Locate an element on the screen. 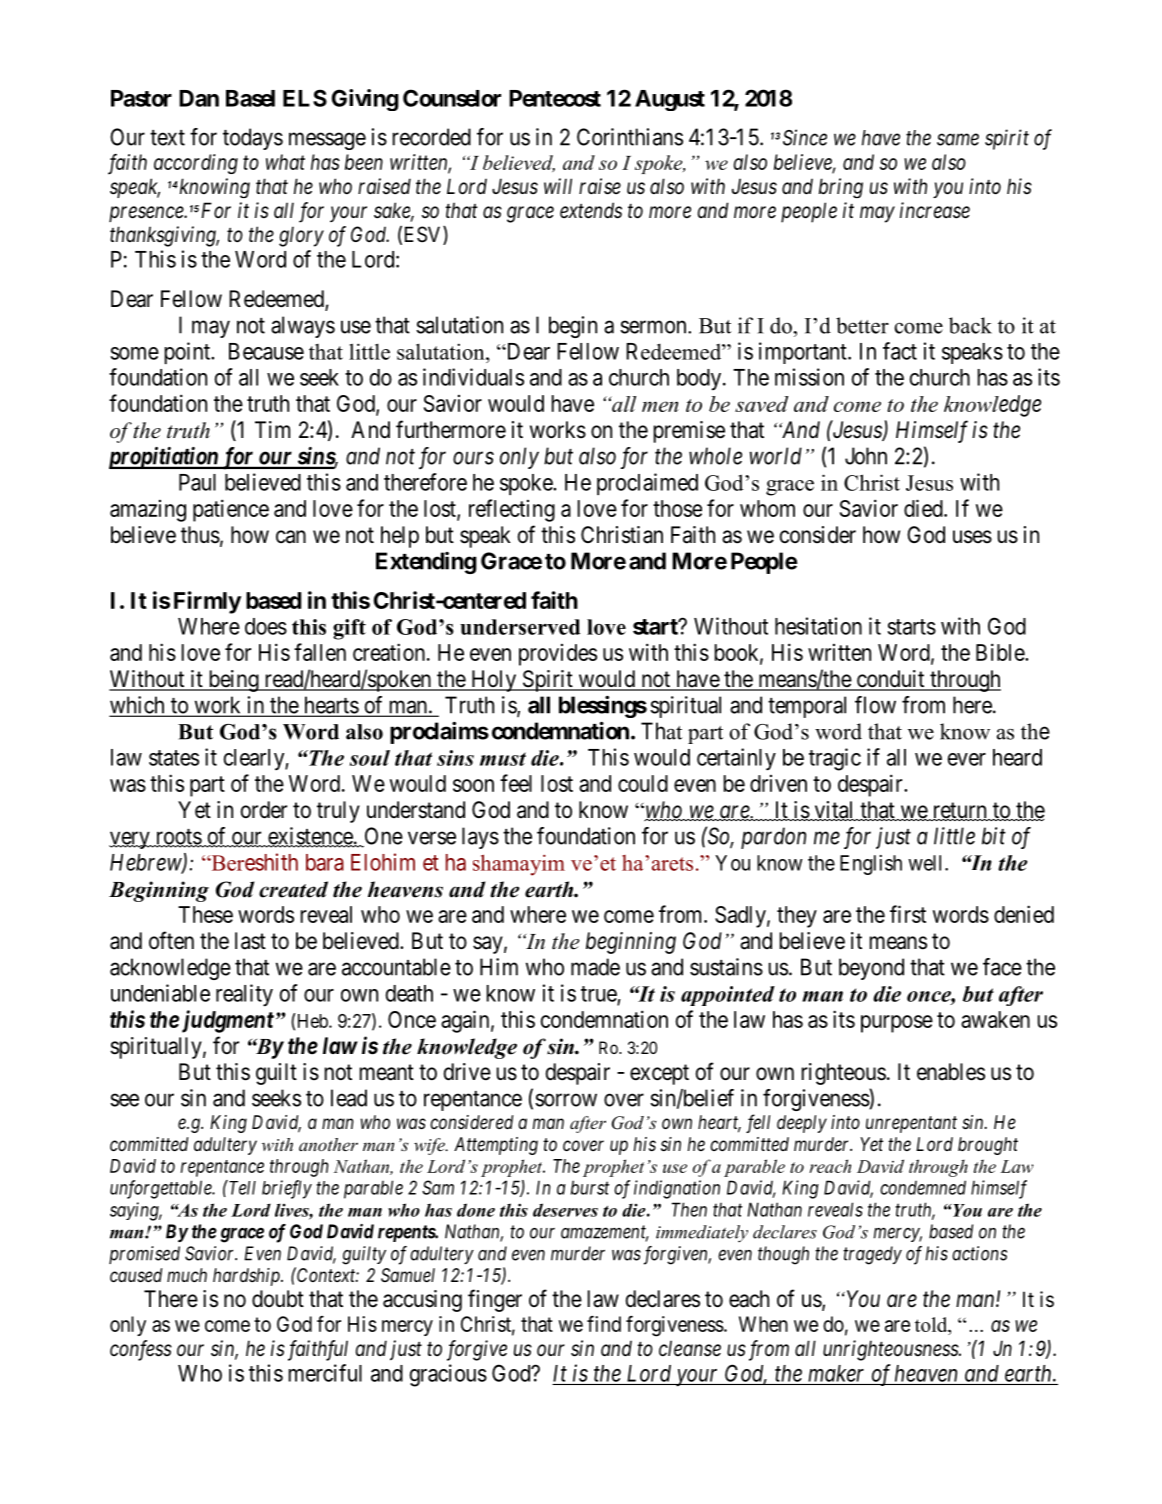 Image resolution: width=1162 pixels, height=1504 pixels. states is located at coordinates (174, 758).
